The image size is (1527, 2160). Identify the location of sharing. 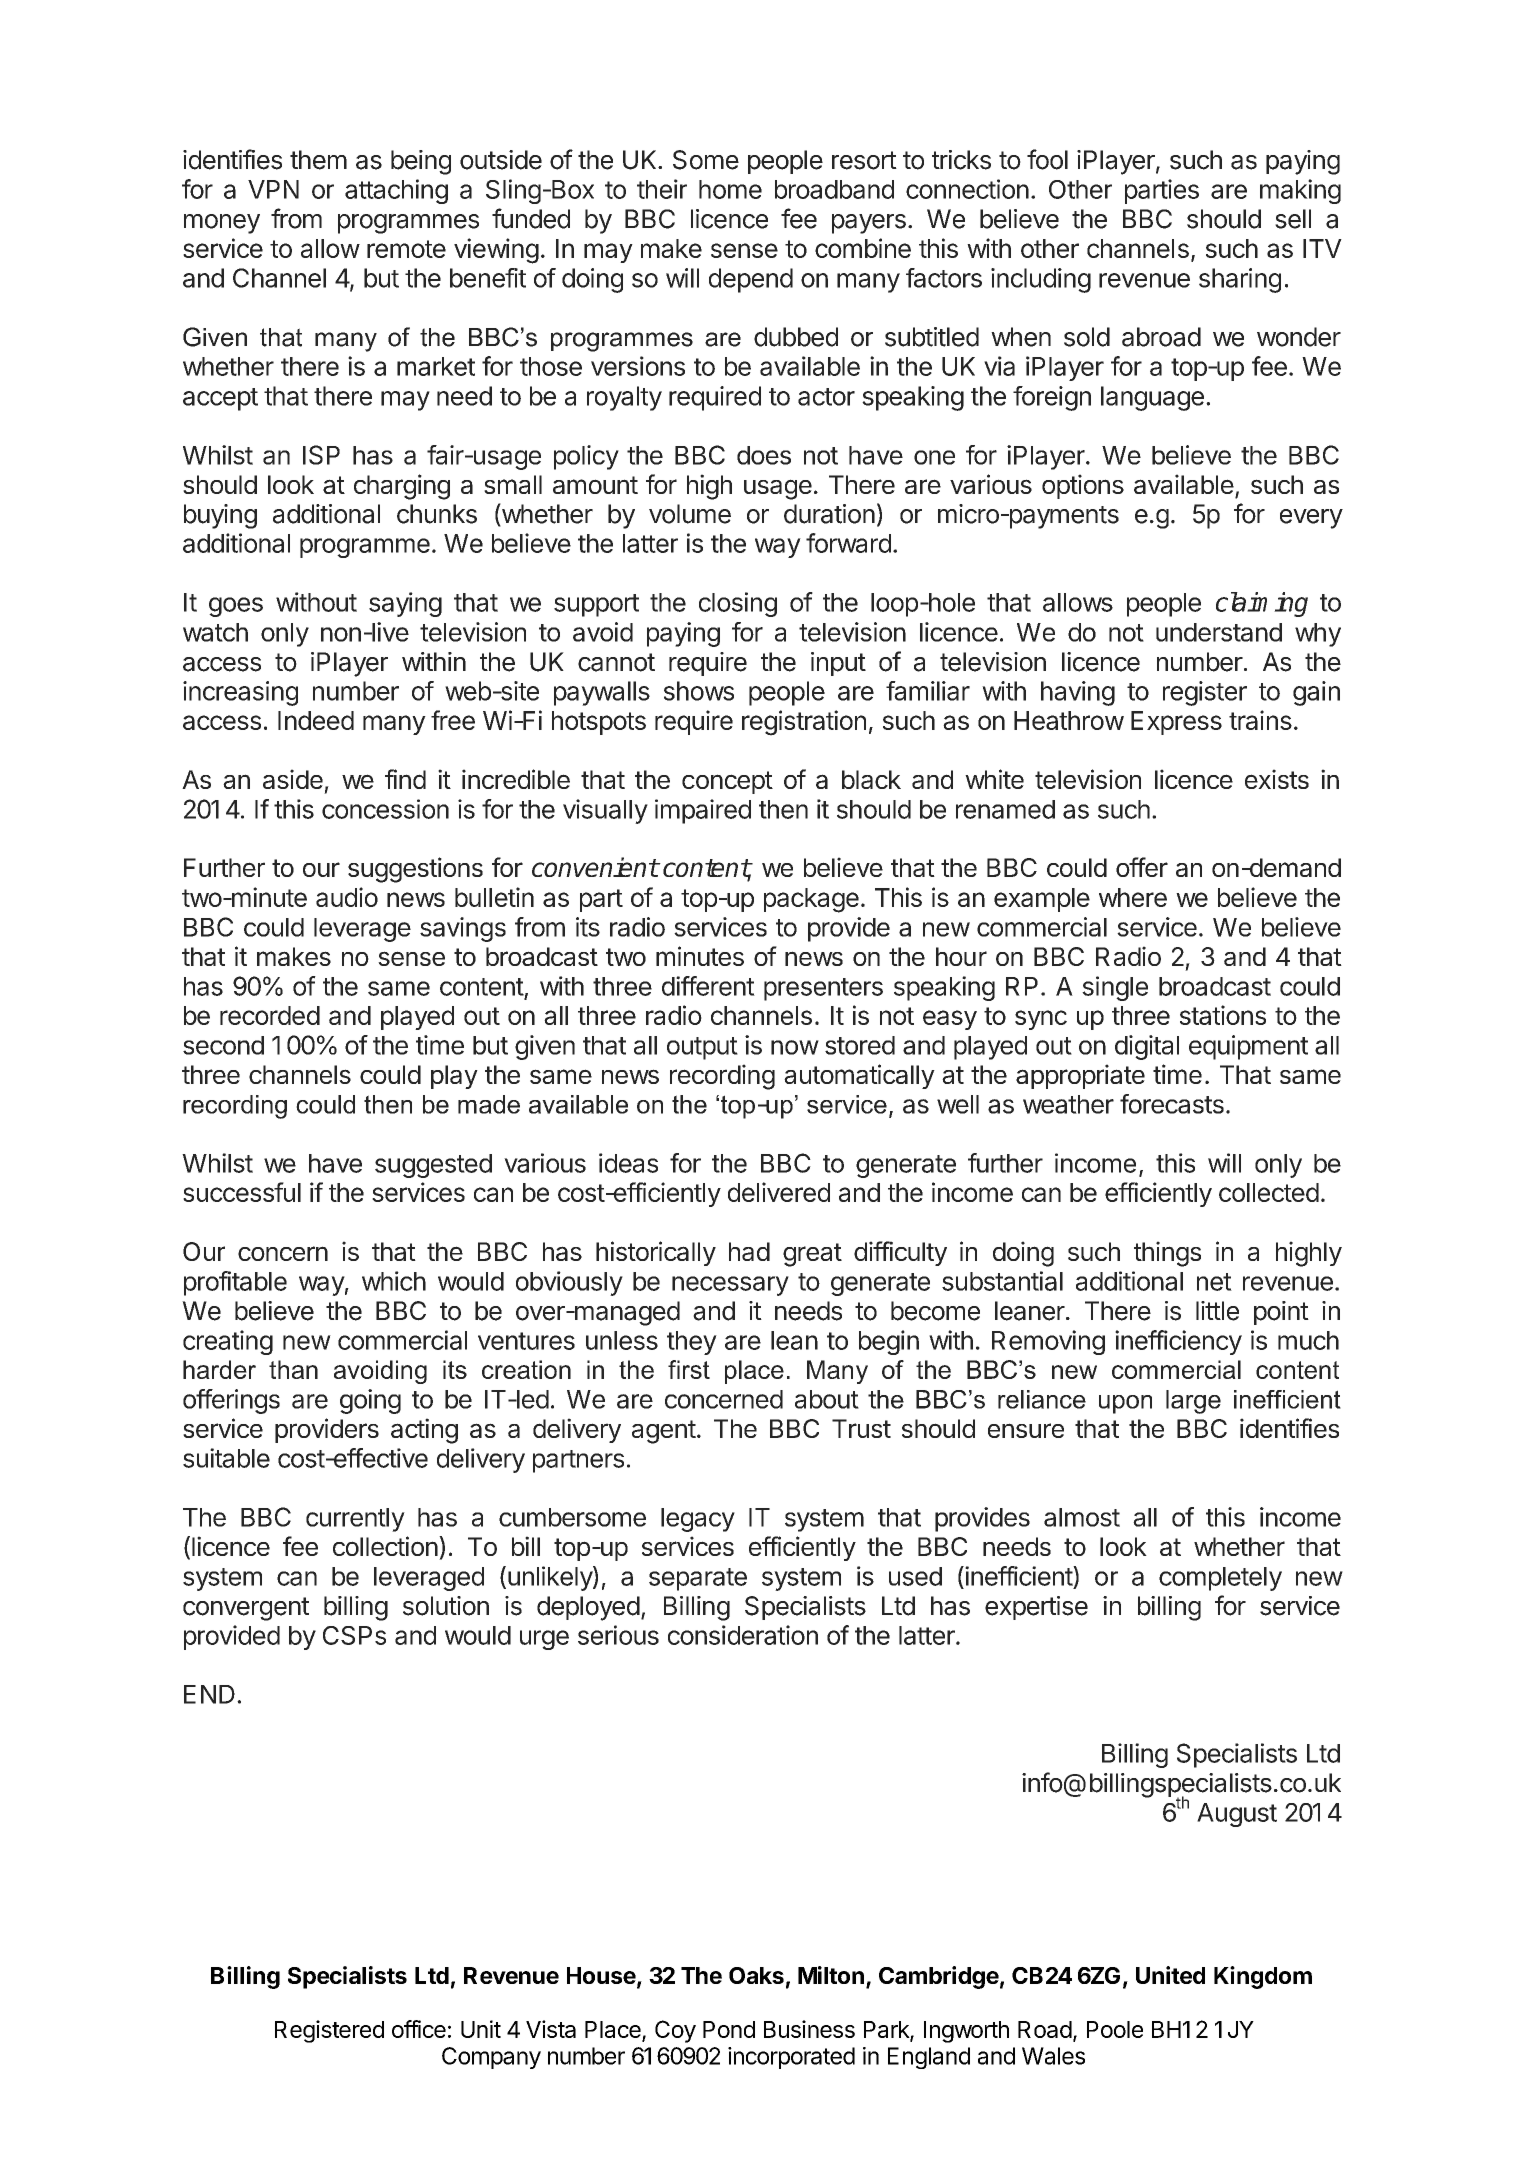
(1240, 280).
